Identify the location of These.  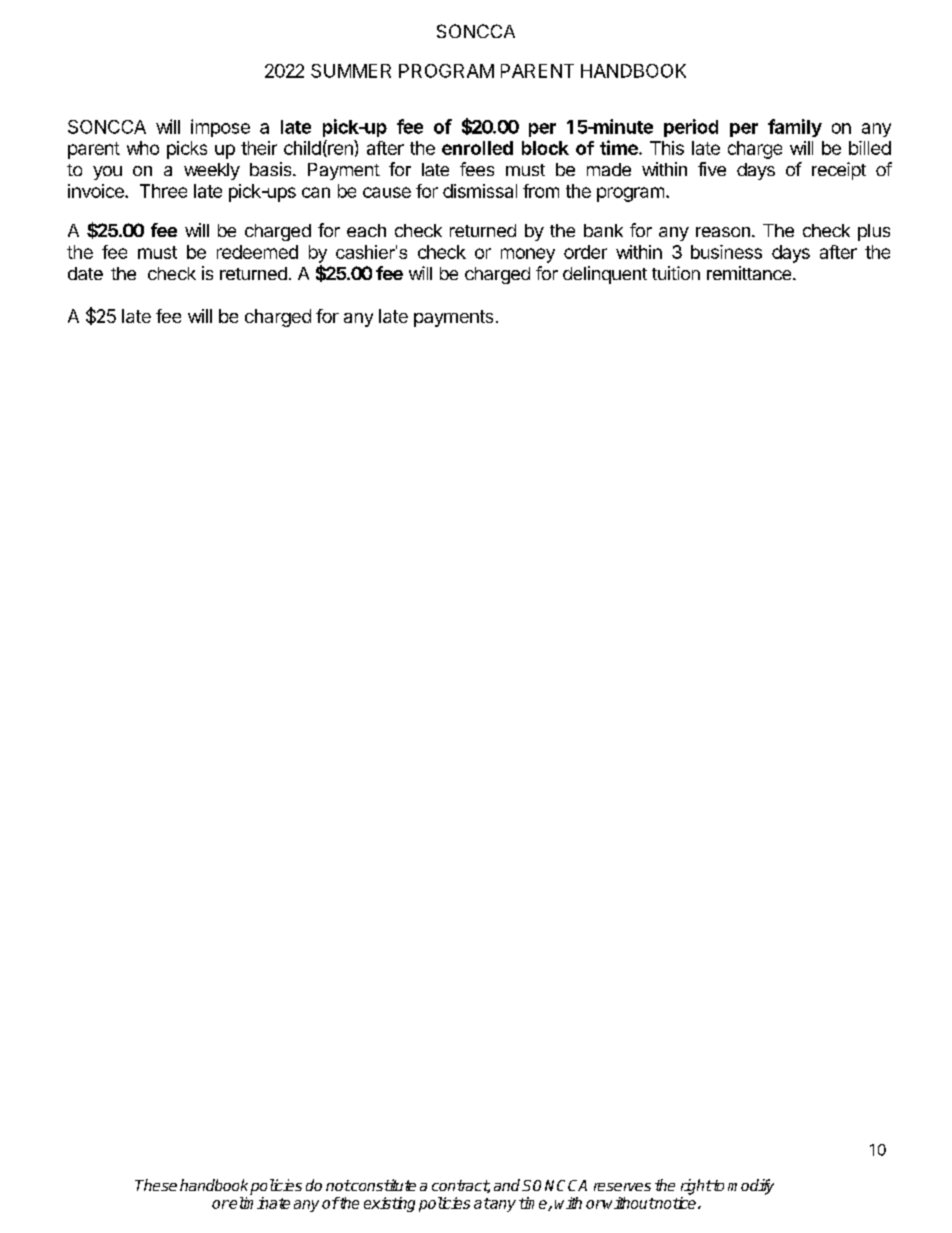
(156, 1185).
